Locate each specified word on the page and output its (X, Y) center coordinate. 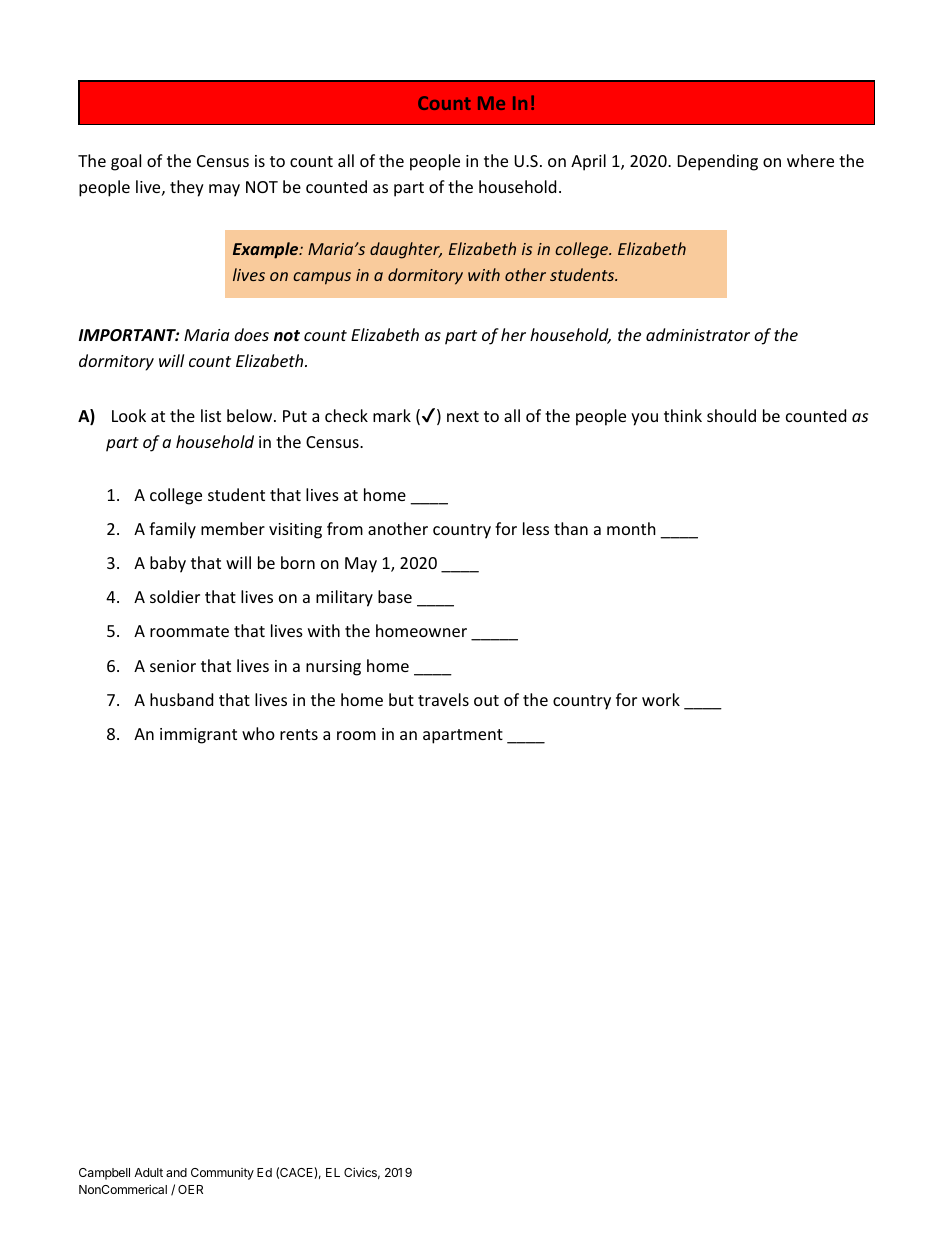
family (172, 530)
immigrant (198, 736)
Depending (718, 162)
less (536, 528)
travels (443, 699)
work (661, 699)
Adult (148, 1172)
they (187, 188)
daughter (406, 250)
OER (190, 1189)
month (631, 528)
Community (222, 1174)
